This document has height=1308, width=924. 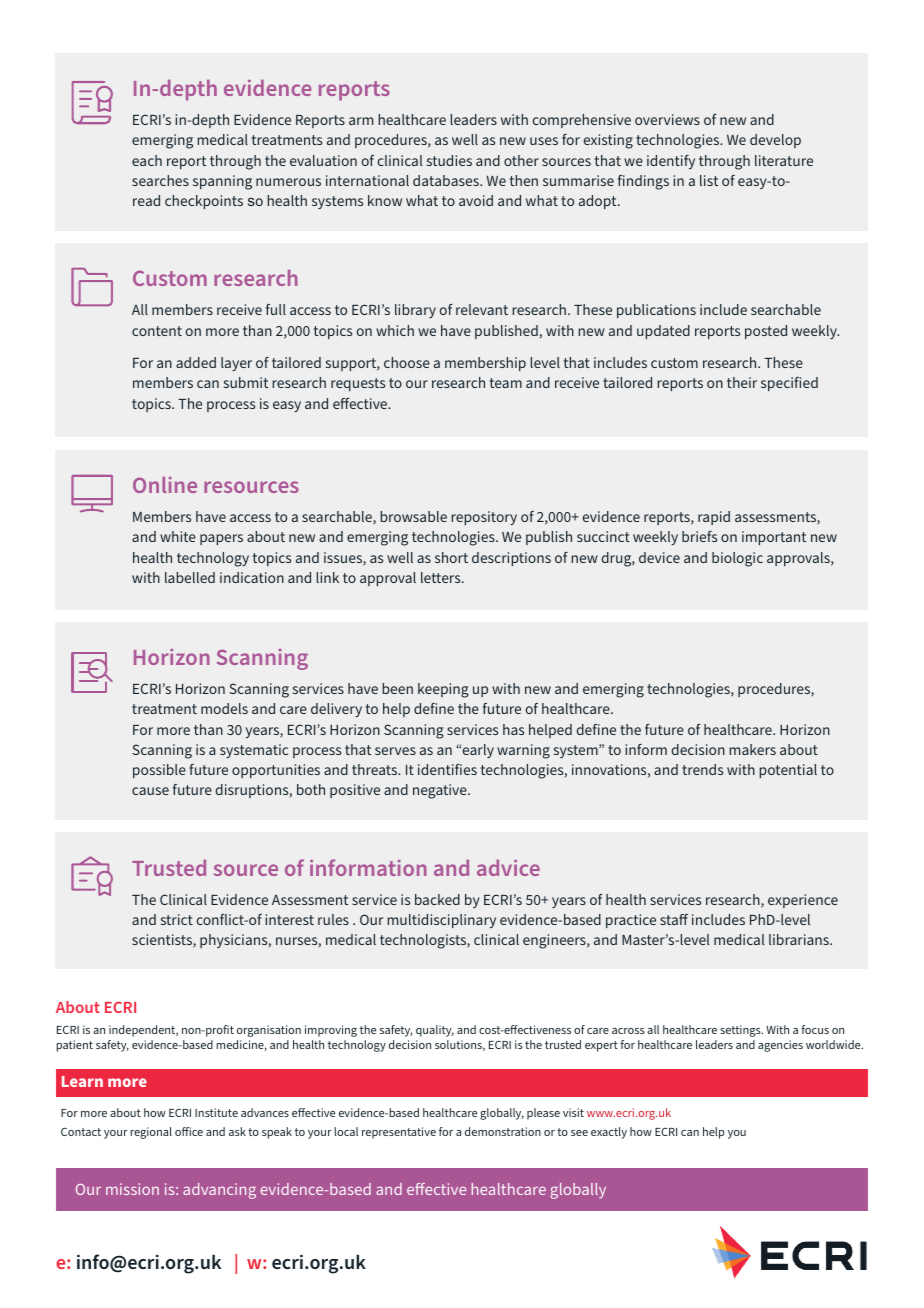 I want to click on Online, so click(x=165, y=485).
